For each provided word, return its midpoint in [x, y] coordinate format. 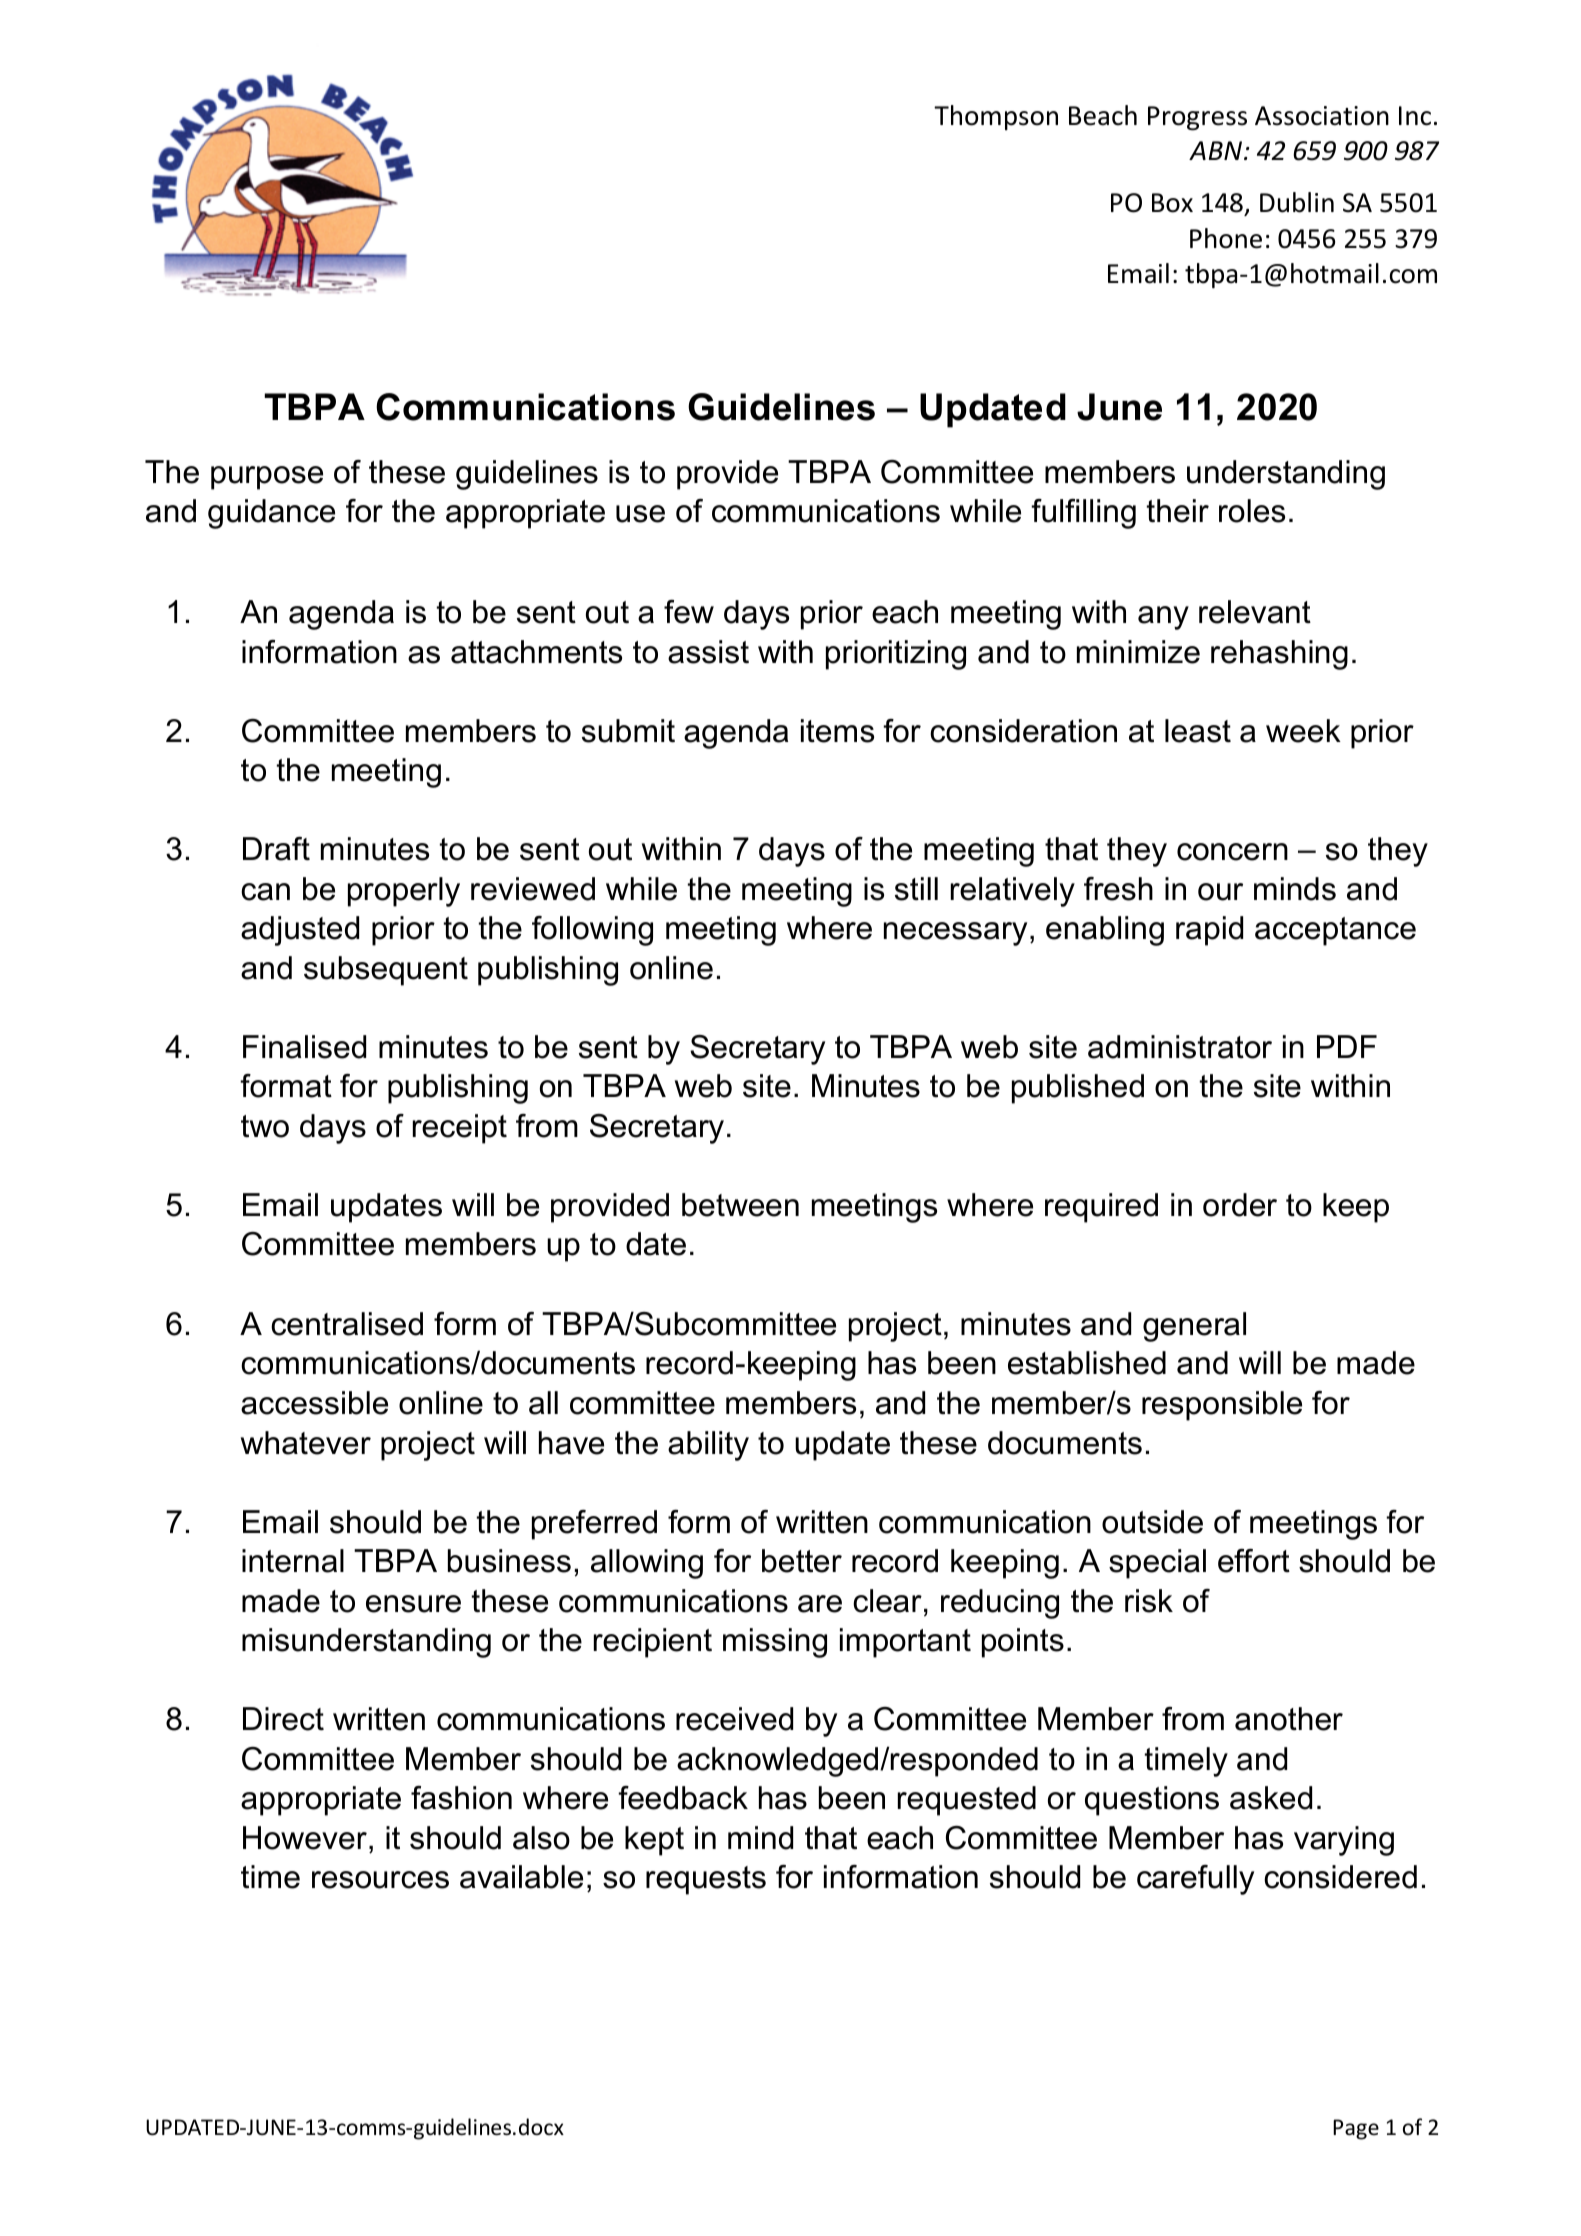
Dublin [1297, 202]
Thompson [996, 117]
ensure [413, 1604]
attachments [536, 652]
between [740, 1205]
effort [1254, 1561]
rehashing [1279, 655]
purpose [267, 478]
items [837, 731]
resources [380, 1880]
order [1240, 1205]
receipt [460, 1129]
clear [887, 1601]
